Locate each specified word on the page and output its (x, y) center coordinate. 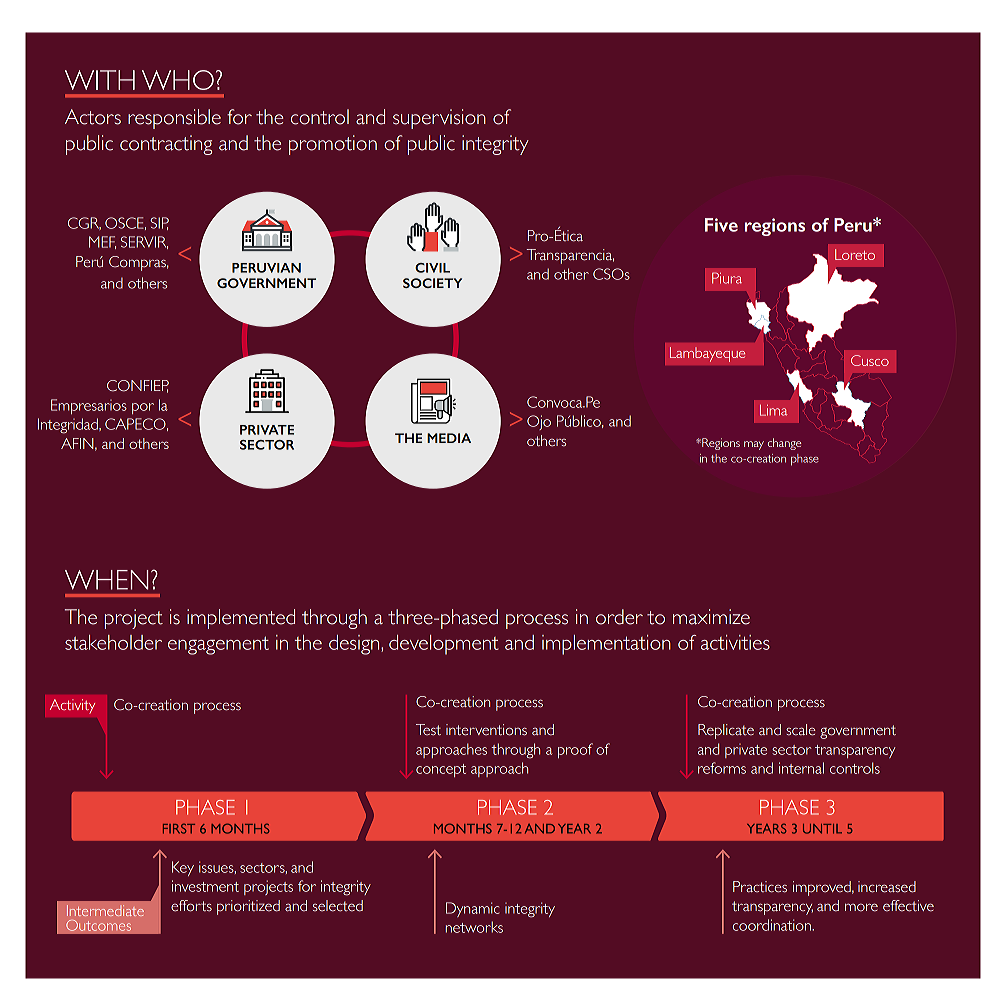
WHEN (107, 580)
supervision (439, 119)
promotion (333, 145)
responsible (174, 119)
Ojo (539, 422)
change (784, 444)
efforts (191, 906)
